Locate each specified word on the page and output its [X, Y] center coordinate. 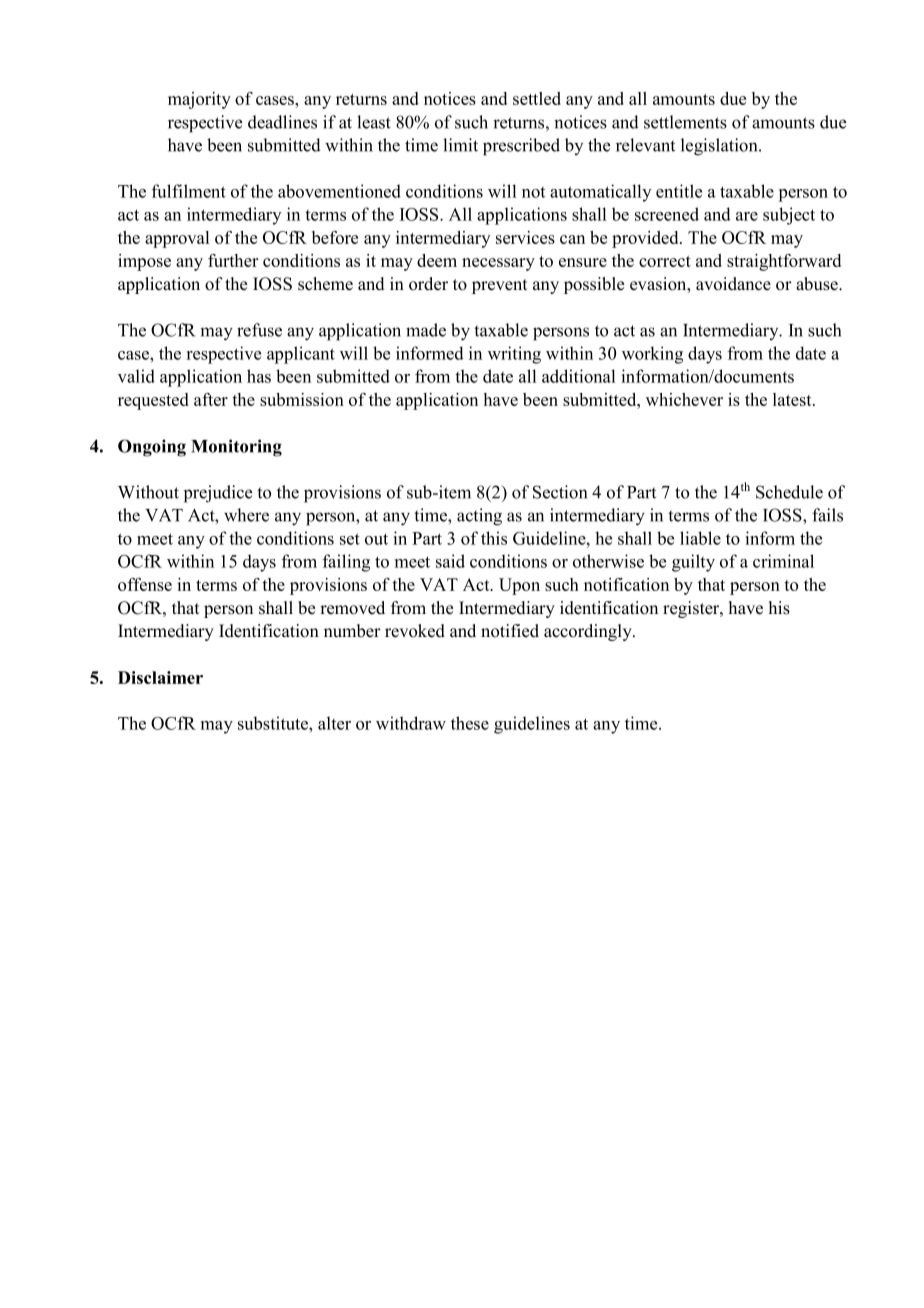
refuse [259, 330]
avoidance [733, 284]
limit [460, 145]
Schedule [789, 492]
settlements [685, 122]
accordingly [589, 632]
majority [199, 100]
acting [479, 517]
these [470, 723]
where [246, 515]
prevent [500, 286]
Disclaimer [160, 677]
